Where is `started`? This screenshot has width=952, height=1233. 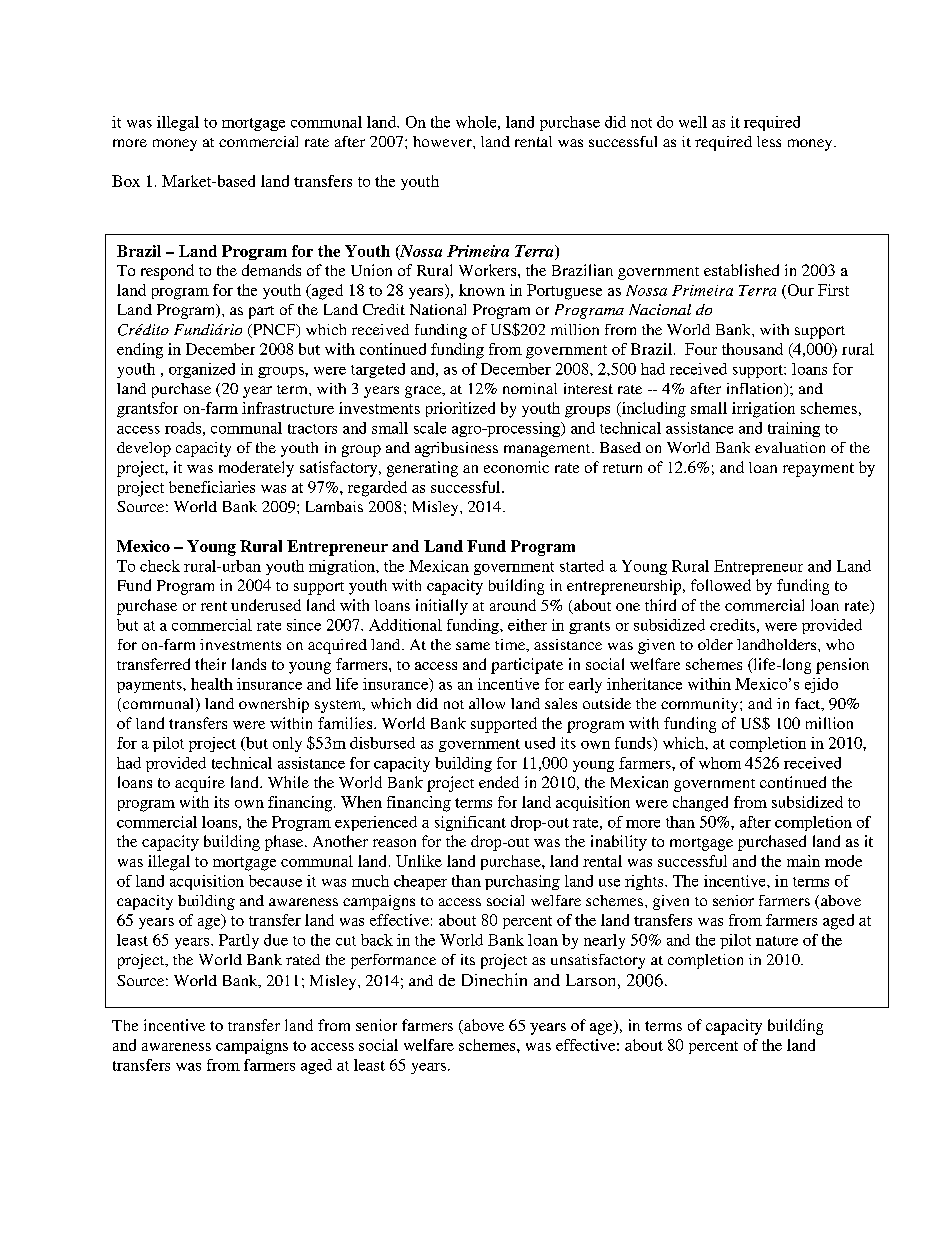
started is located at coordinates (582, 566).
